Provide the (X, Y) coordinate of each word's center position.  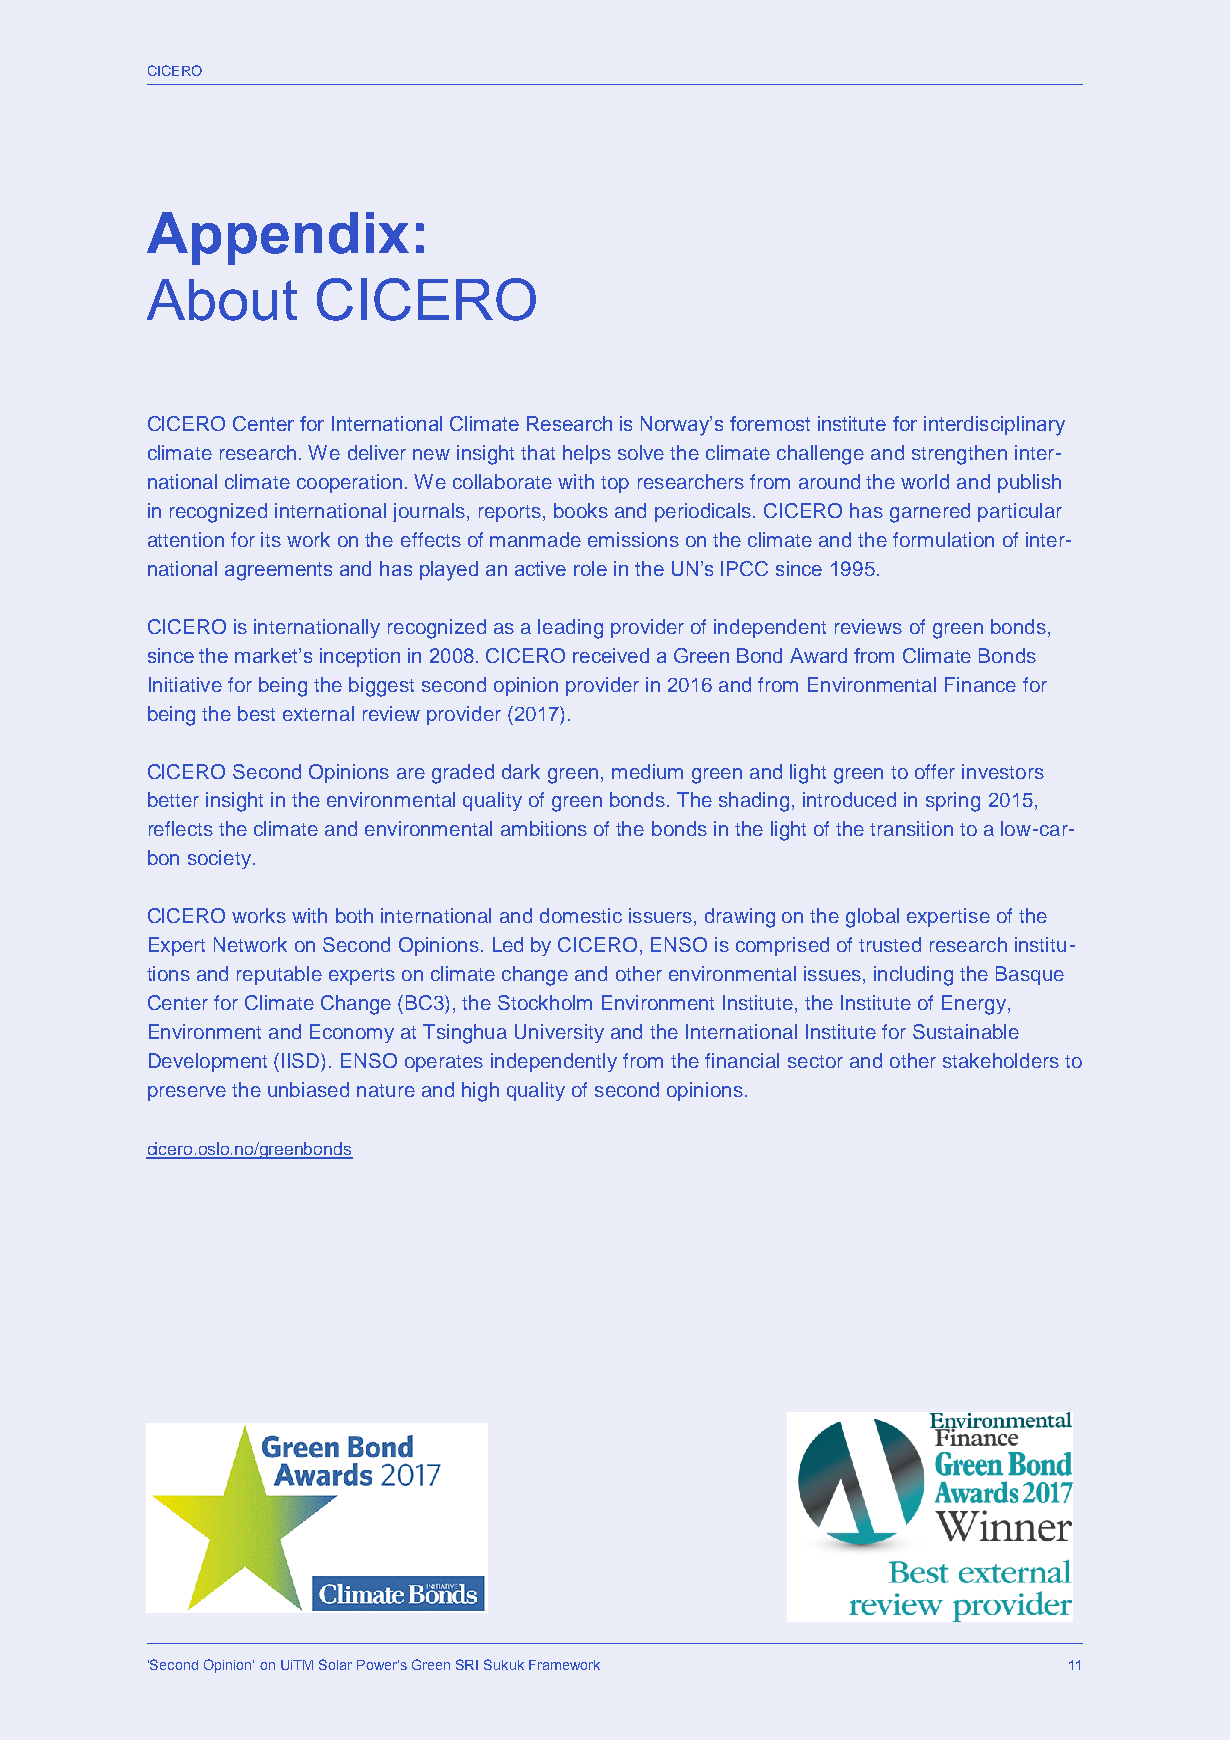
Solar (335, 1664)
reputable (279, 975)
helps (587, 454)
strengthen (959, 455)
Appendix (278, 238)
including (913, 976)
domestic (581, 915)
